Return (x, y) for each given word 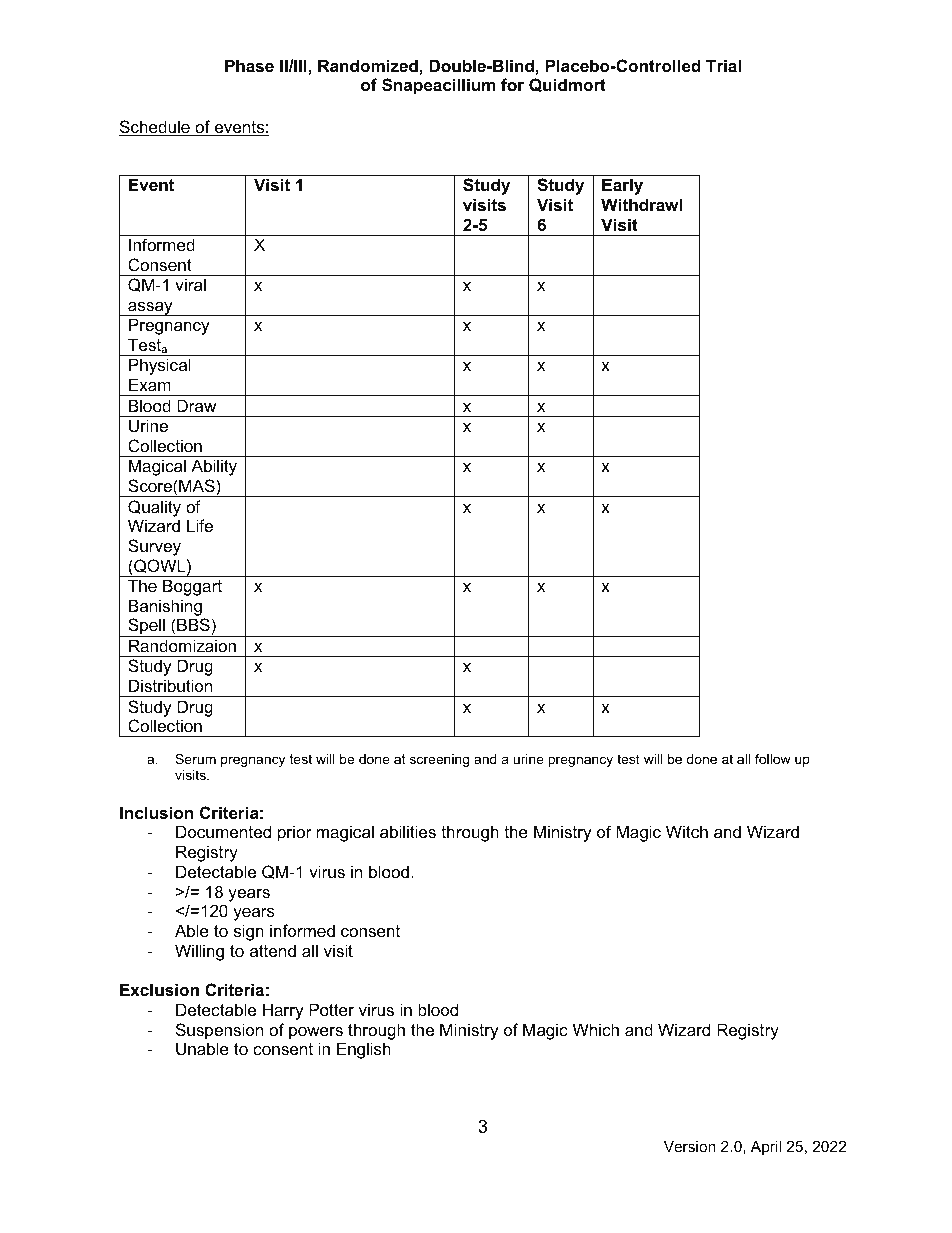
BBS (192, 624)
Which (596, 1029)
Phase (249, 65)
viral (190, 284)
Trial (723, 65)
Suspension (219, 1031)
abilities (408, 831)
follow (773, 759)
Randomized (368, 65)
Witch (687, 831)
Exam (150, 384)
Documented (223, 831)
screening (439, 760)
